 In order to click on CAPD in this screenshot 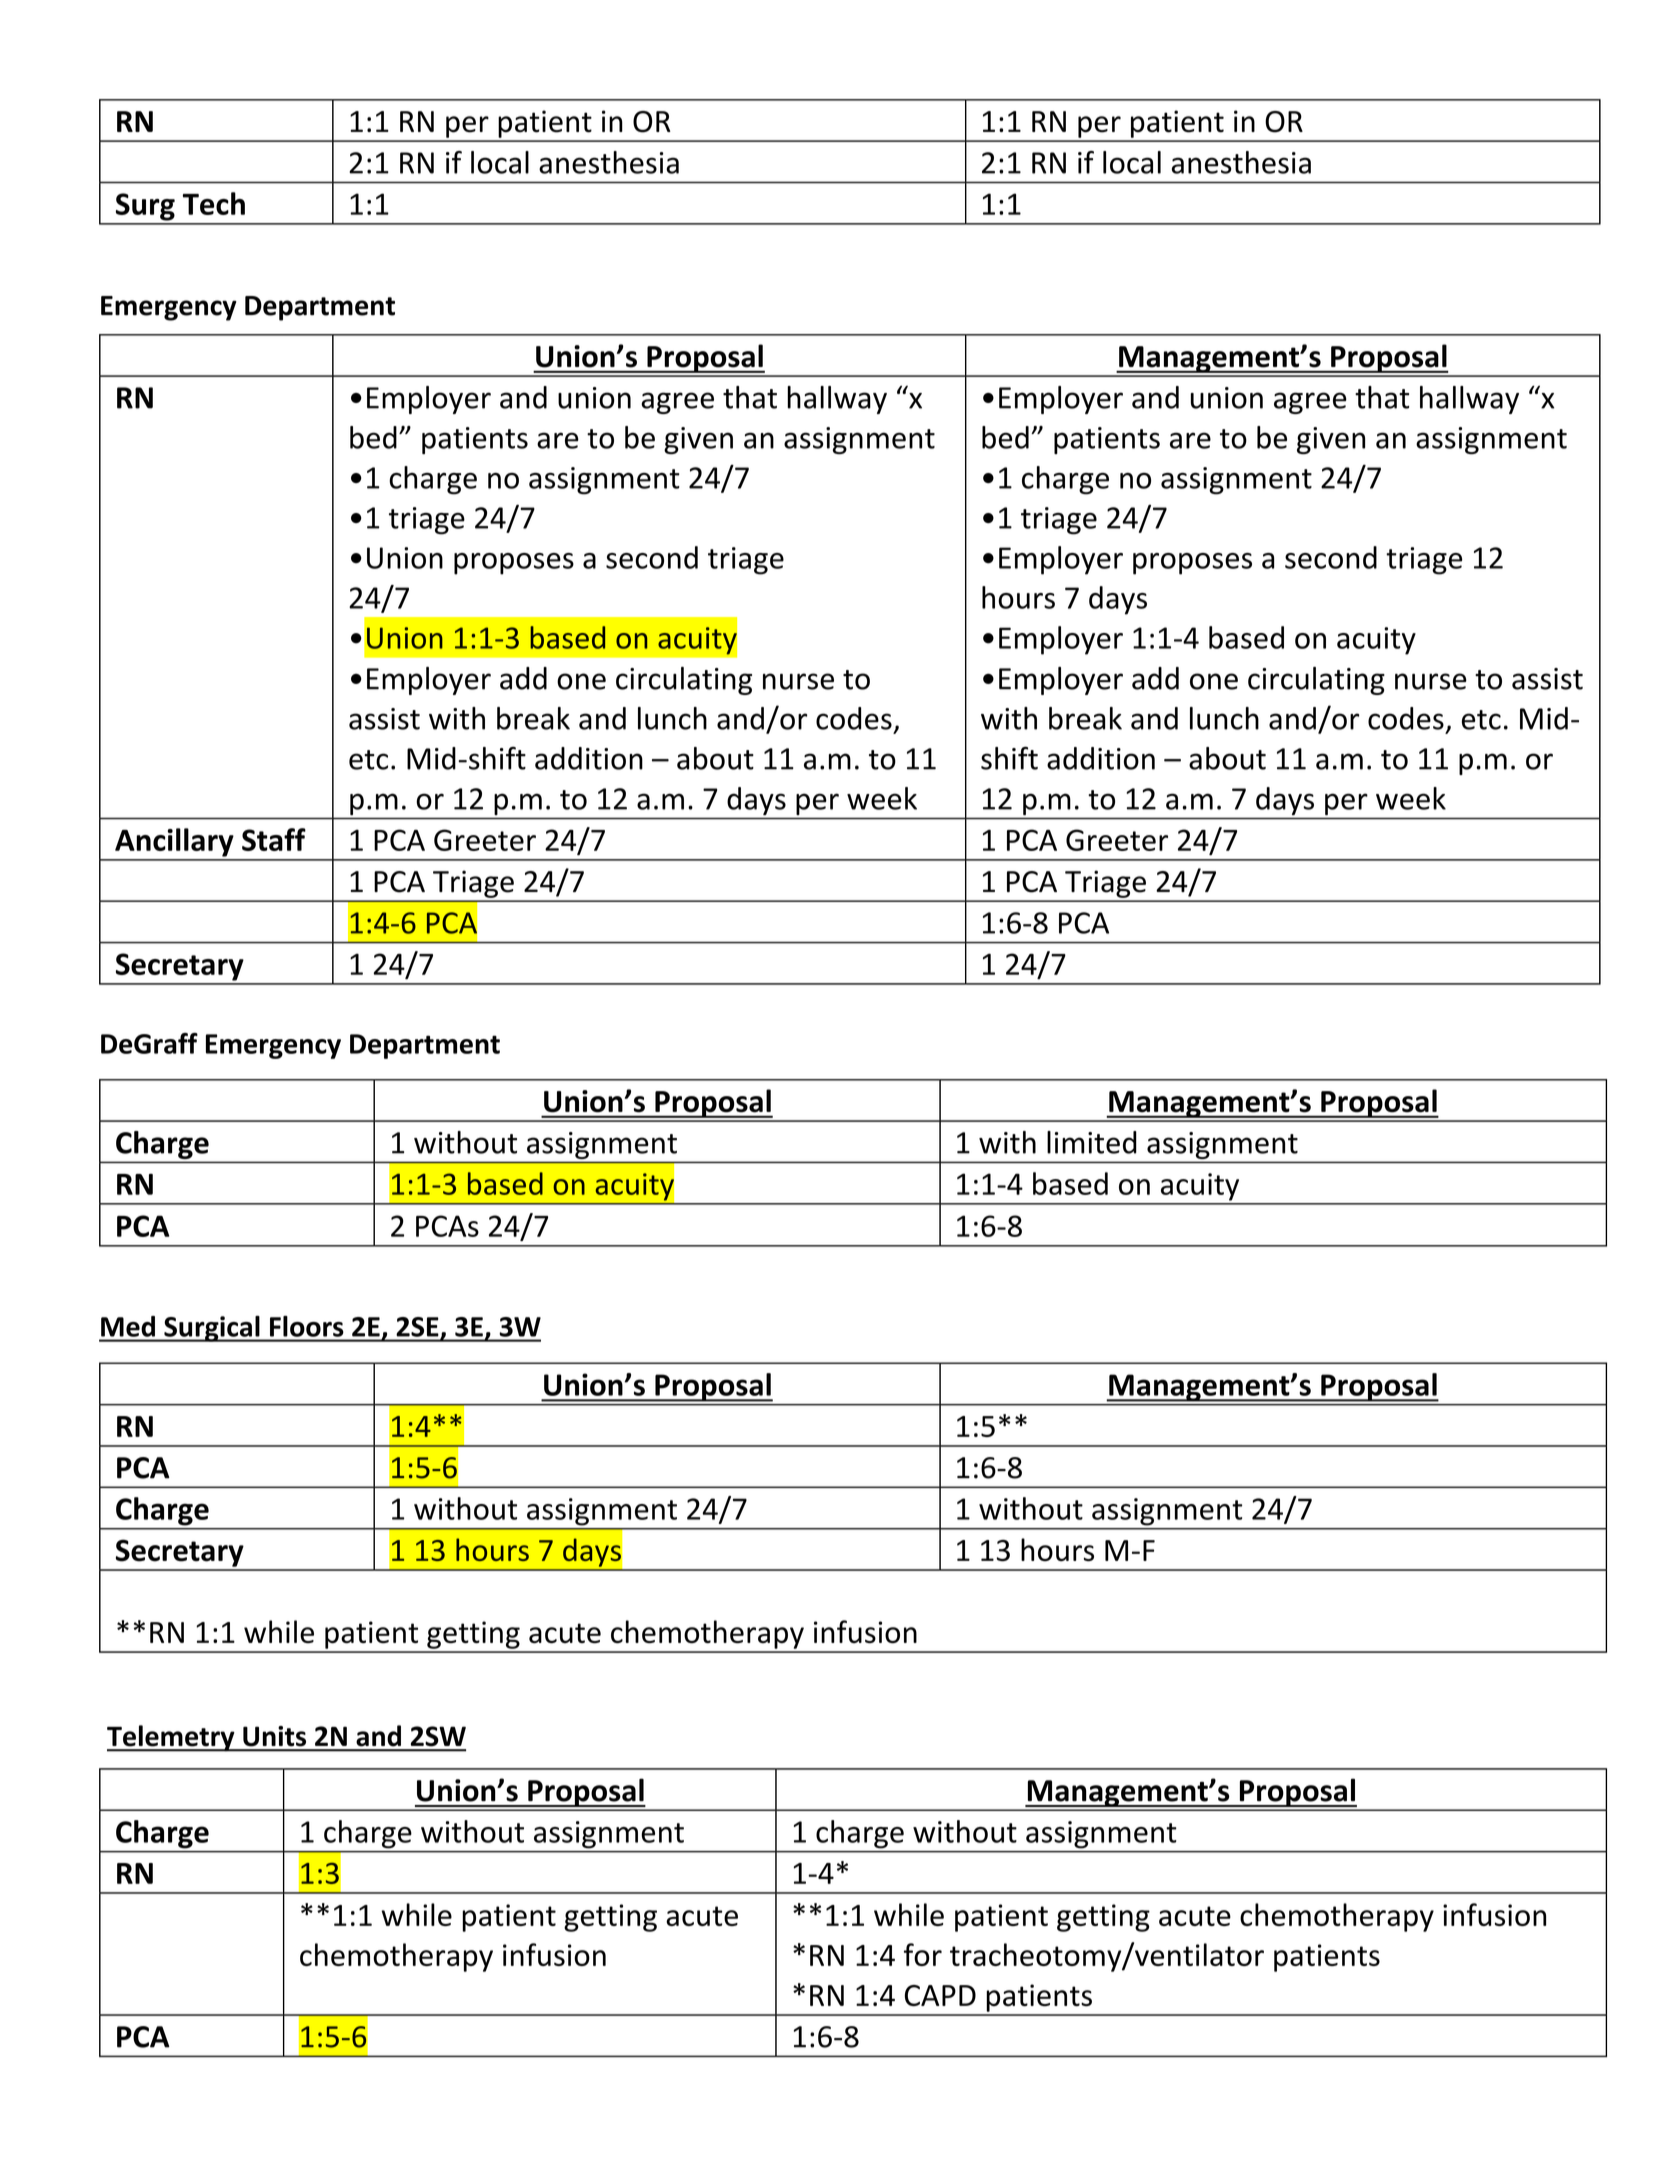, I will do `click(940, 1995)`.
